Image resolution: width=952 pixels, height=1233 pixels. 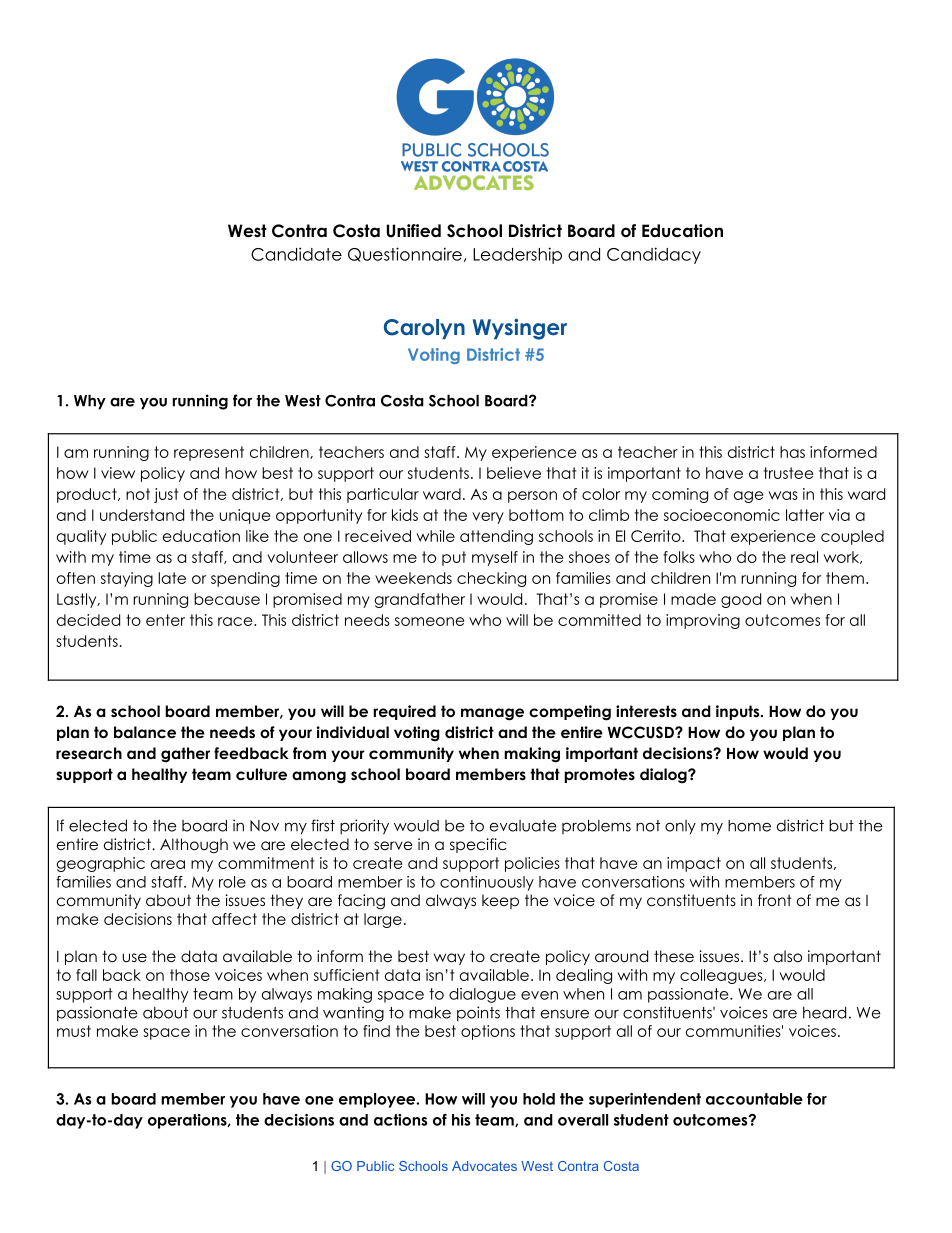 What do you see at coordinates (788, 473) in the image?
I see `trustee` at bounding box center [788, 473].
